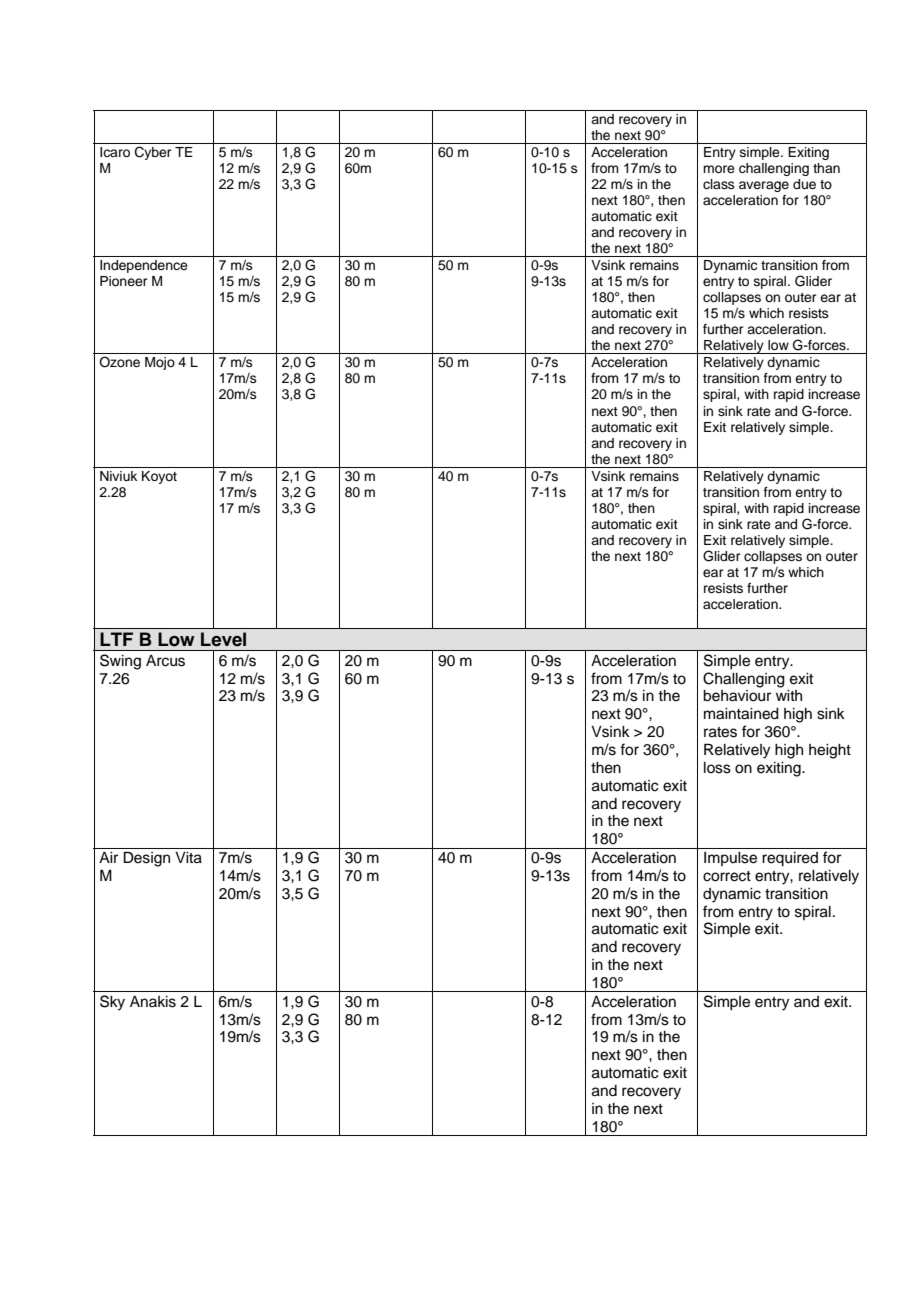 The image size is (924, 1308). What do you see at coordinates (764, 186) in the screenshot?
I see `average` at bounding box center [764, 186].
